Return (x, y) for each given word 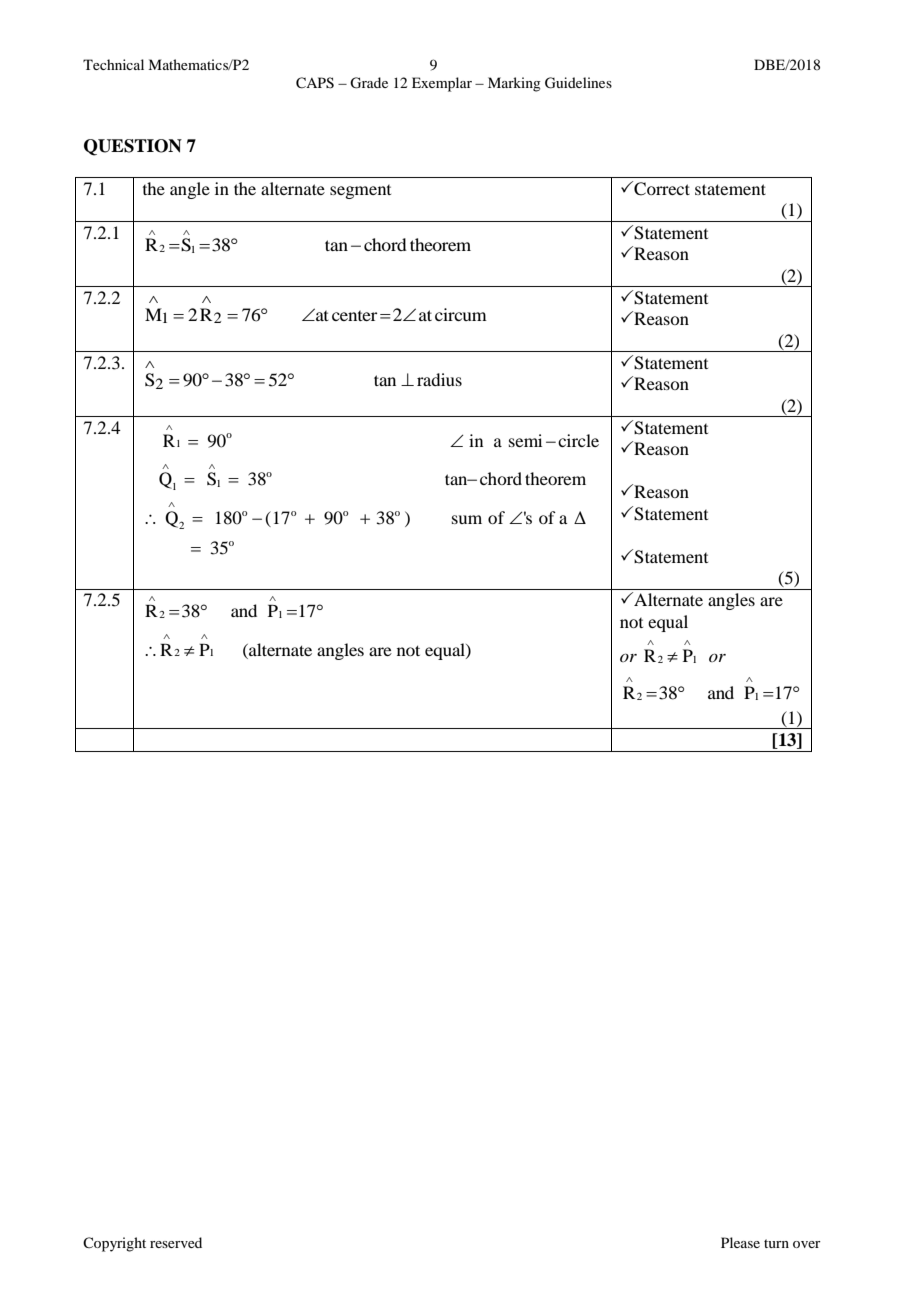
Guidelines (578, 83)
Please (740, 1242)
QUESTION (133, 147)
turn (776, 1243)
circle (578, 440)
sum (467, 519)
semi (525, 440)
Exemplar (442, 84)
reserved (176, 1242)
